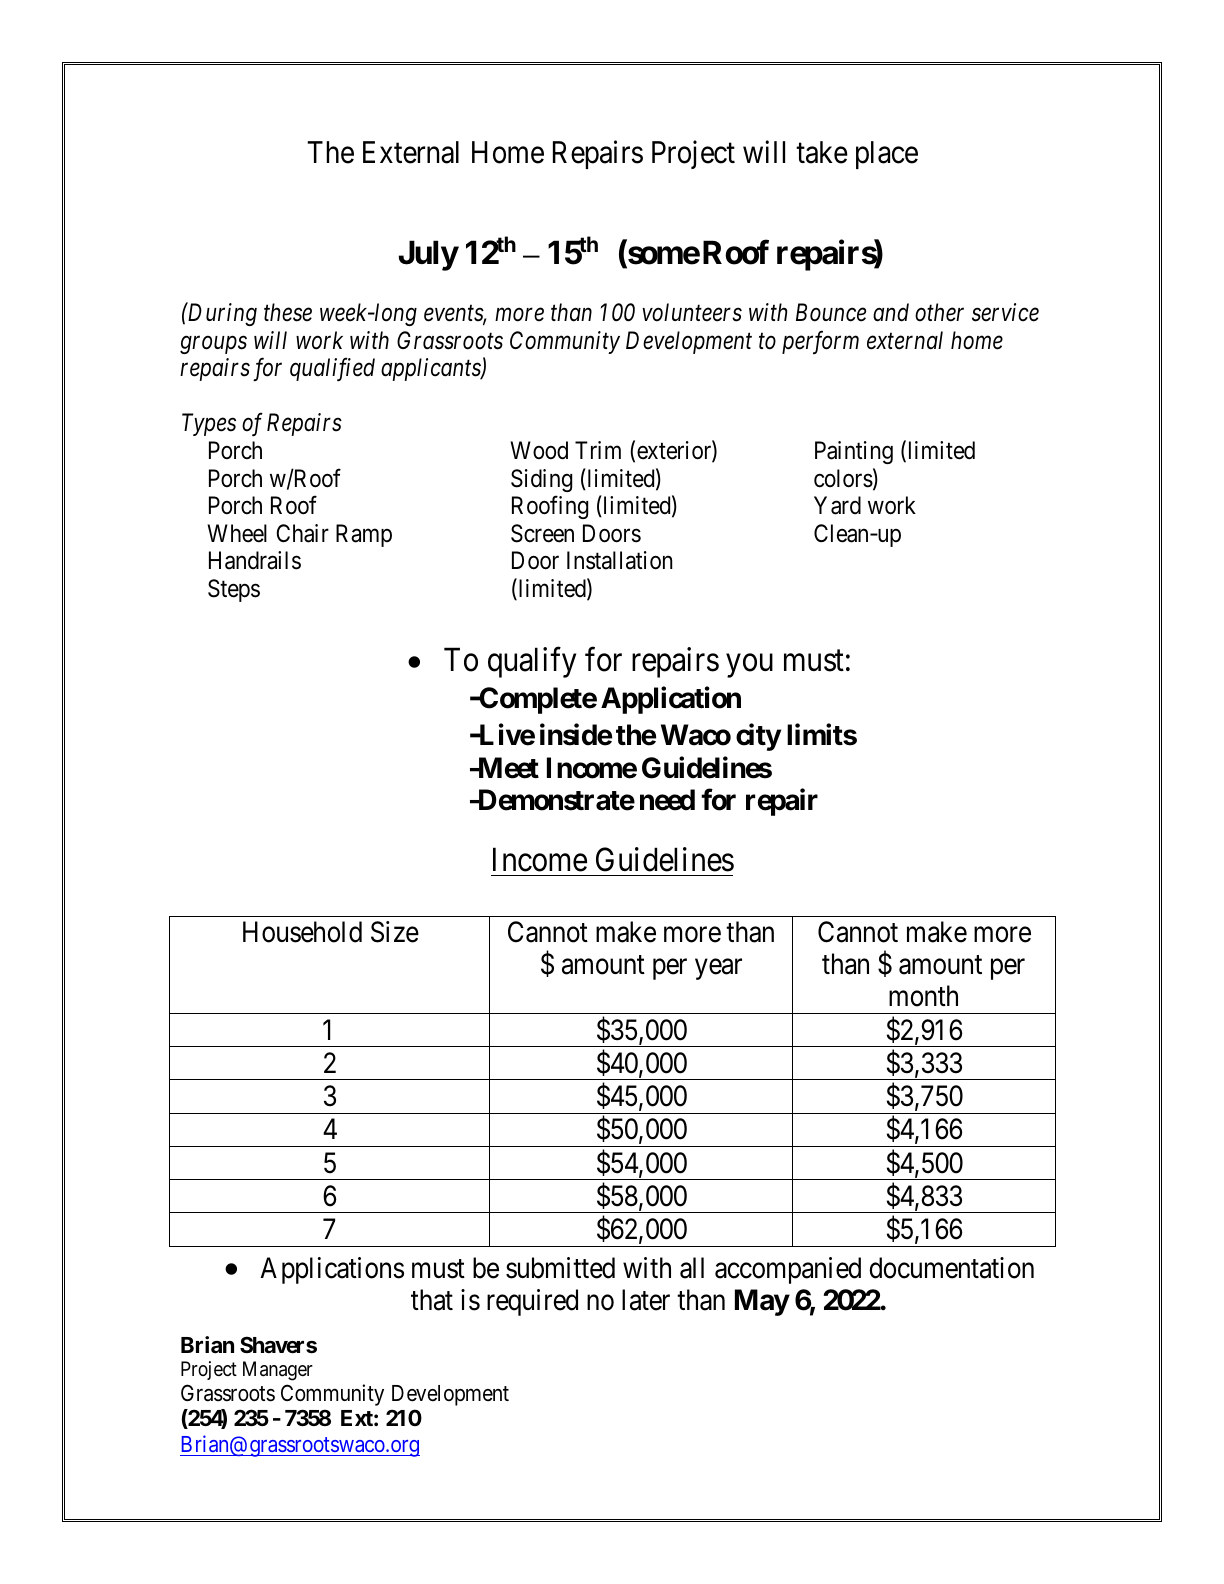 This document has width=1224, height=1584. What do you see at coordinates (923, 996) in the document?
I see `month` at bounding box center [923, 996].
